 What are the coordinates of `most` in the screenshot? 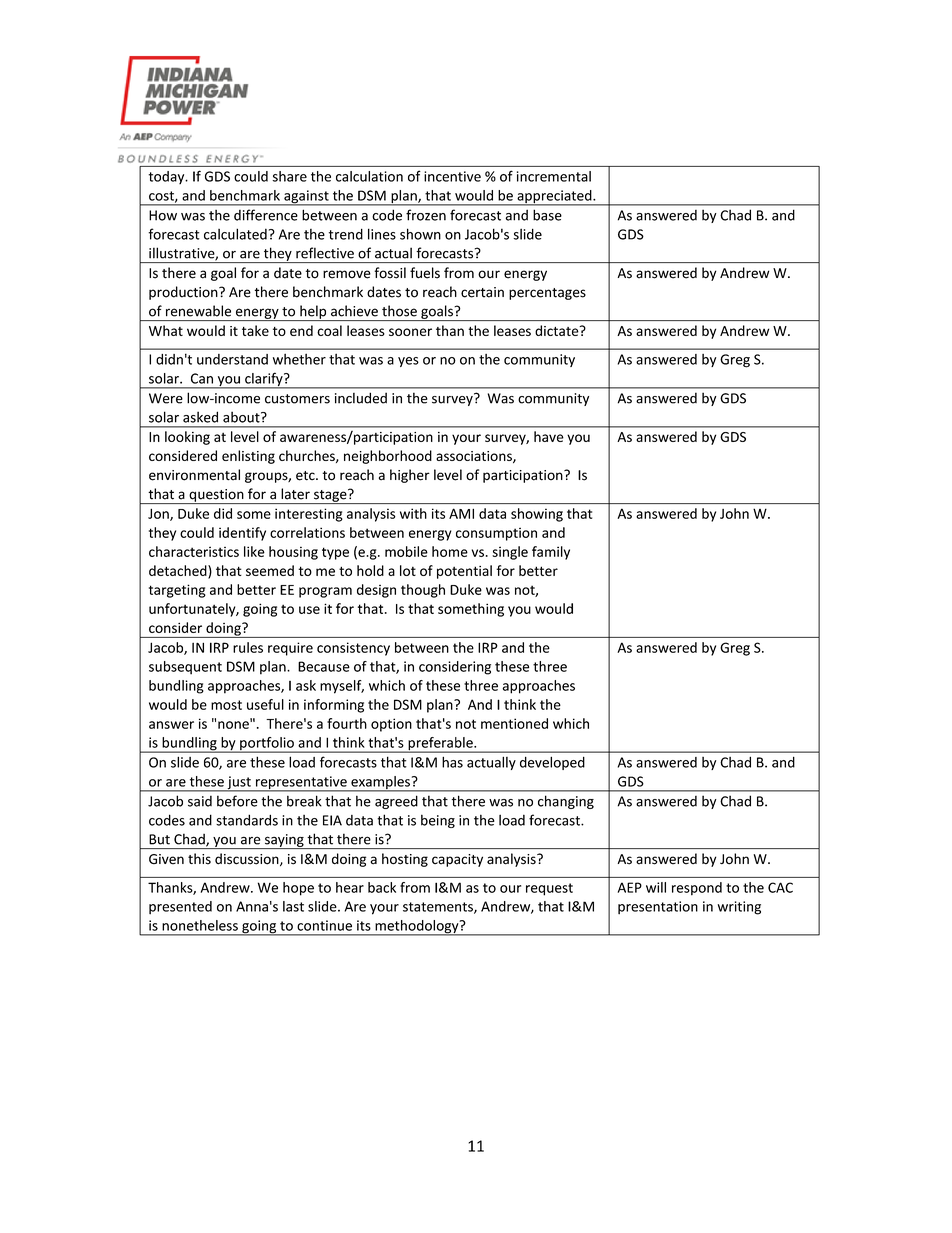 It's located at (226, 705).
